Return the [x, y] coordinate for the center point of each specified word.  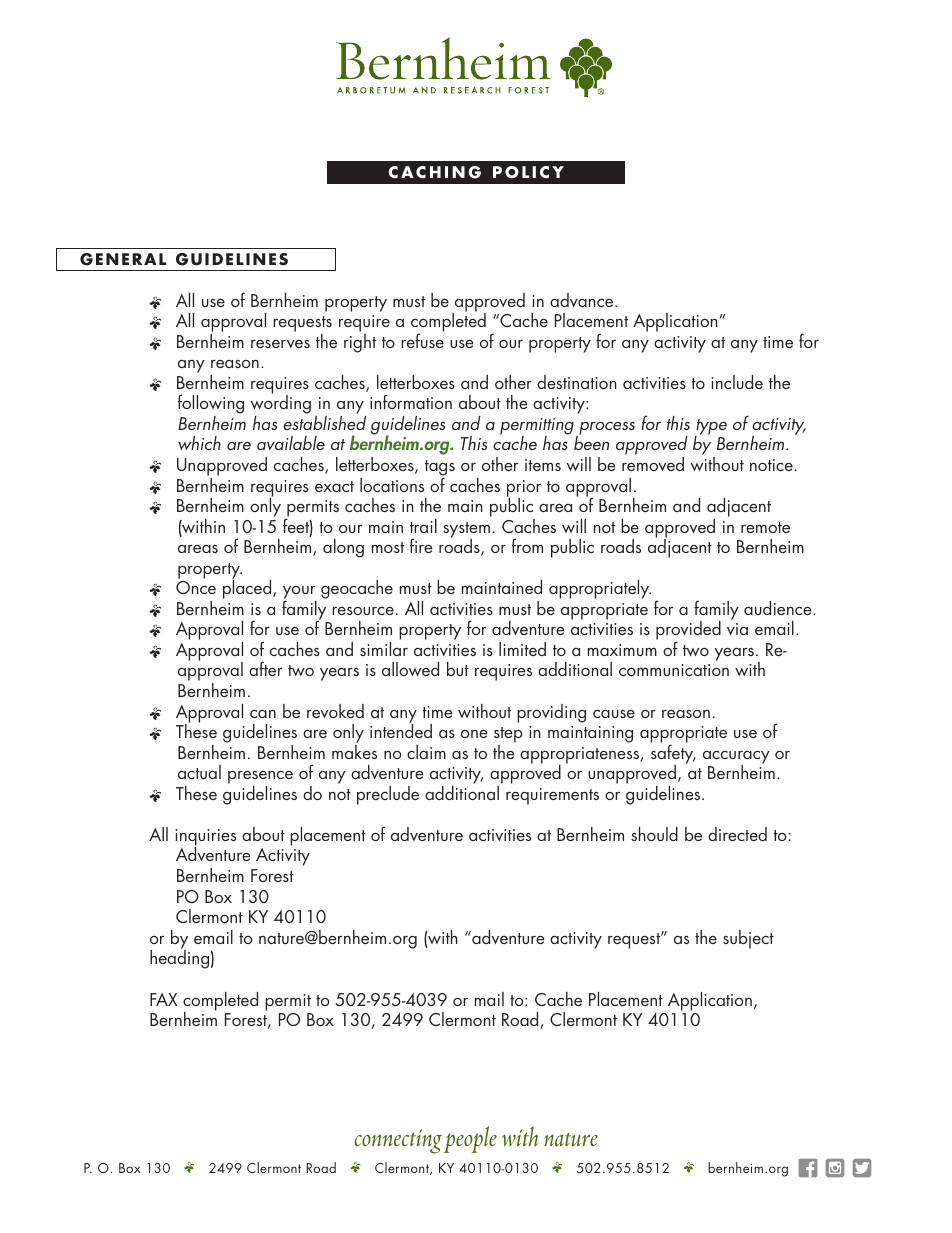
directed [737, 834]
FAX [163, 999]
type [711, 428]
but [458, 669]
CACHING [434, 172]
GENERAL [123, 259]
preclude [388, 795]
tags [440, 469]
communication [674, 670]
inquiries [205, 838]
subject [748, 939]
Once [196, 587]
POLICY [528, 172]
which [199, 443]
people [470, 1139]
